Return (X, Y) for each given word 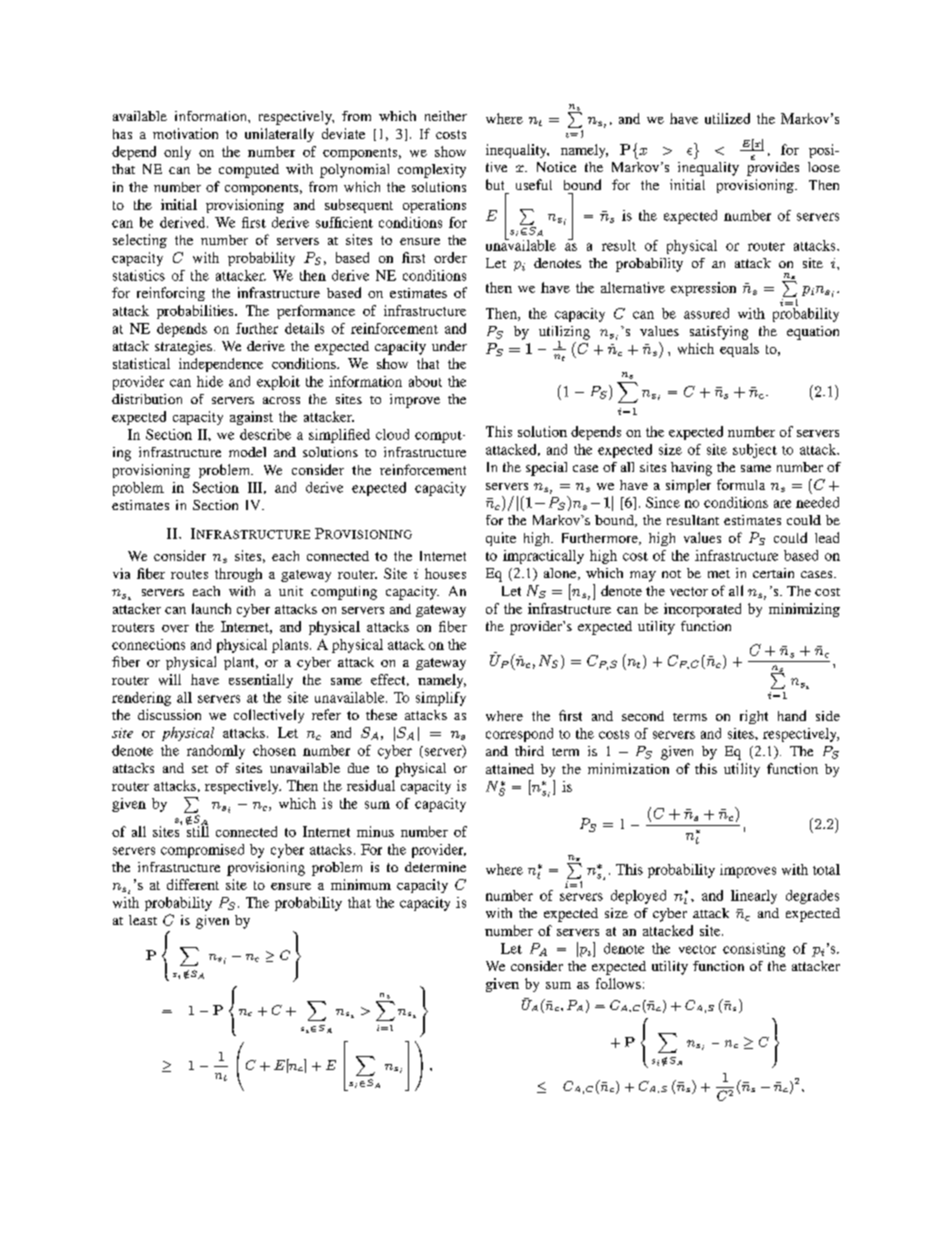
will (170, 679)
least (143, 920)
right (754, 717)
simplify (441, 699)
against (251, 418)
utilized (727, 118)
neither (446, 116)
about (425, 381)
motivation (185, 133)
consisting (754, 950)
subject (755, 451)
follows (618, 983)
